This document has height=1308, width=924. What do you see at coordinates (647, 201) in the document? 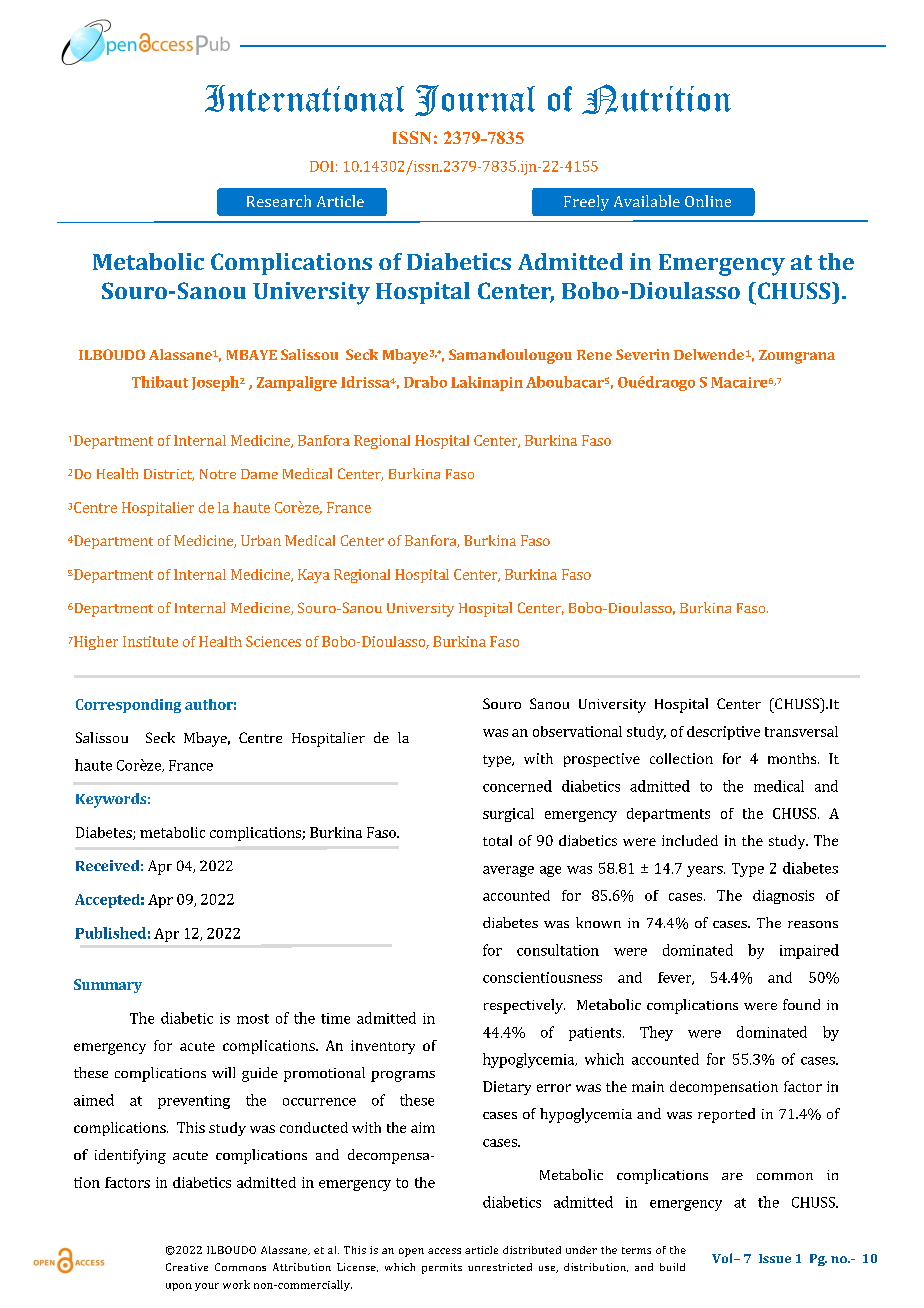
I see `Available` at bounding box center [647, 201].
